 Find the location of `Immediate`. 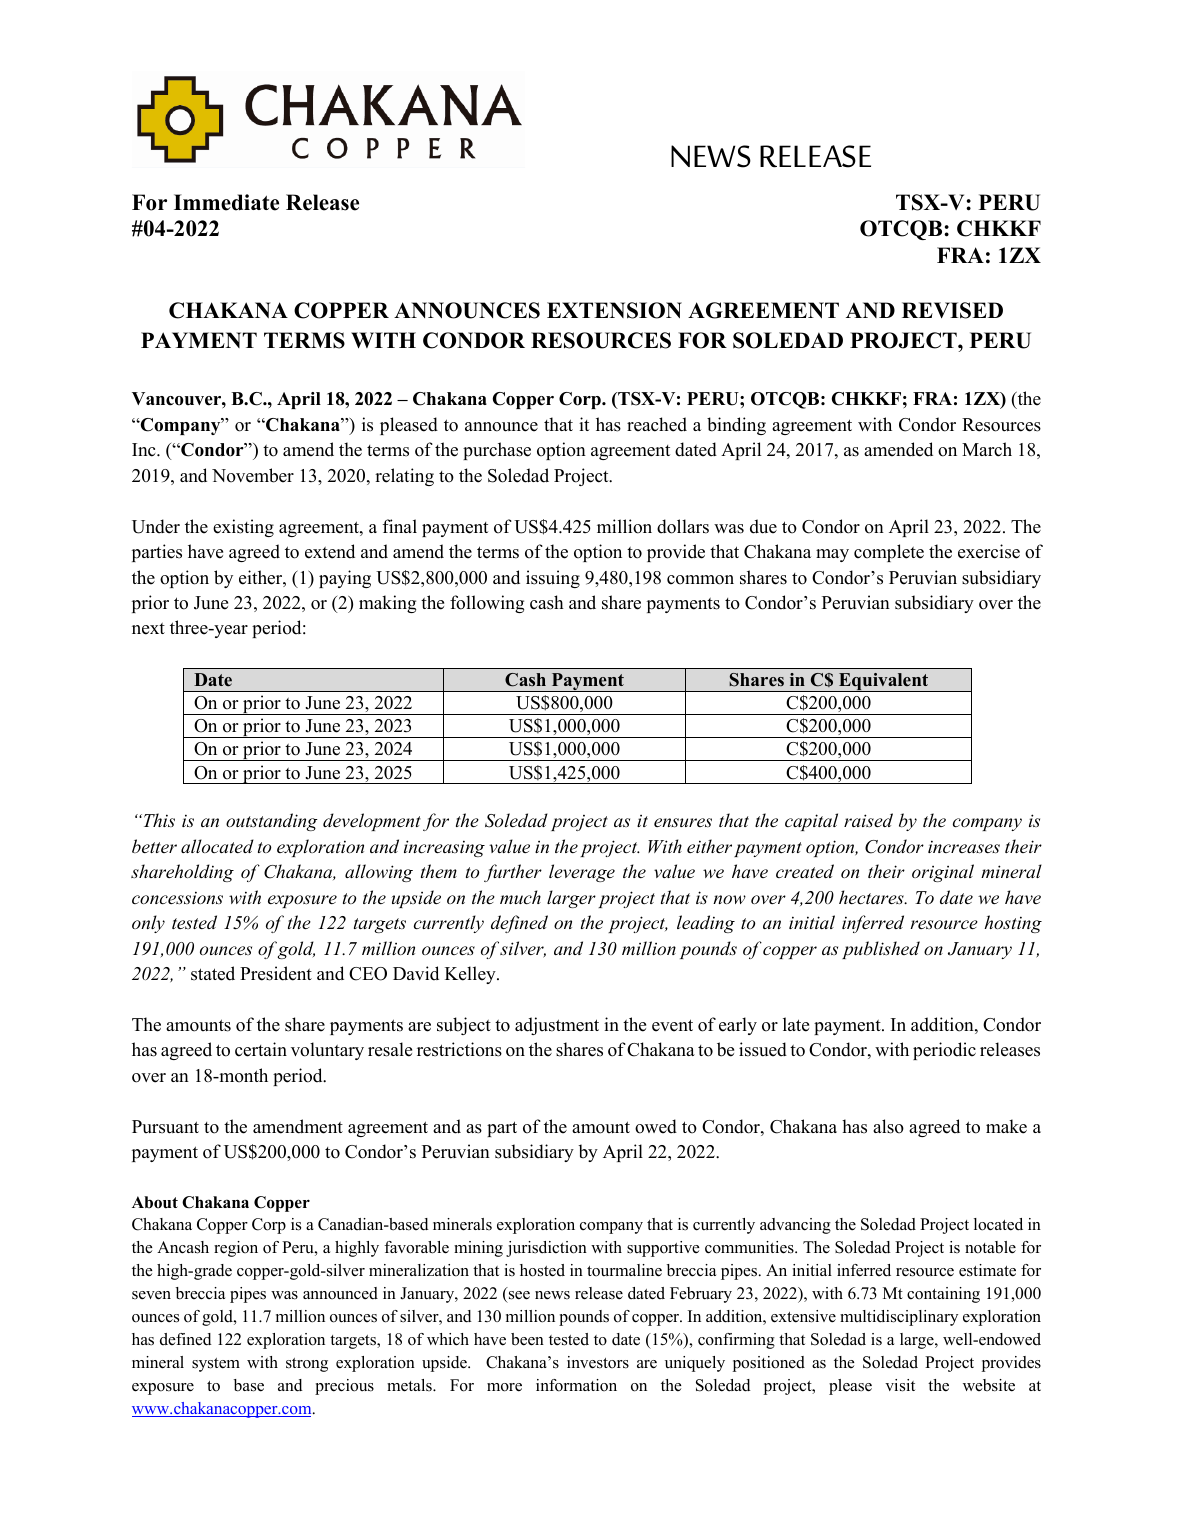

Immediate is located at coordinates (226, 202).
